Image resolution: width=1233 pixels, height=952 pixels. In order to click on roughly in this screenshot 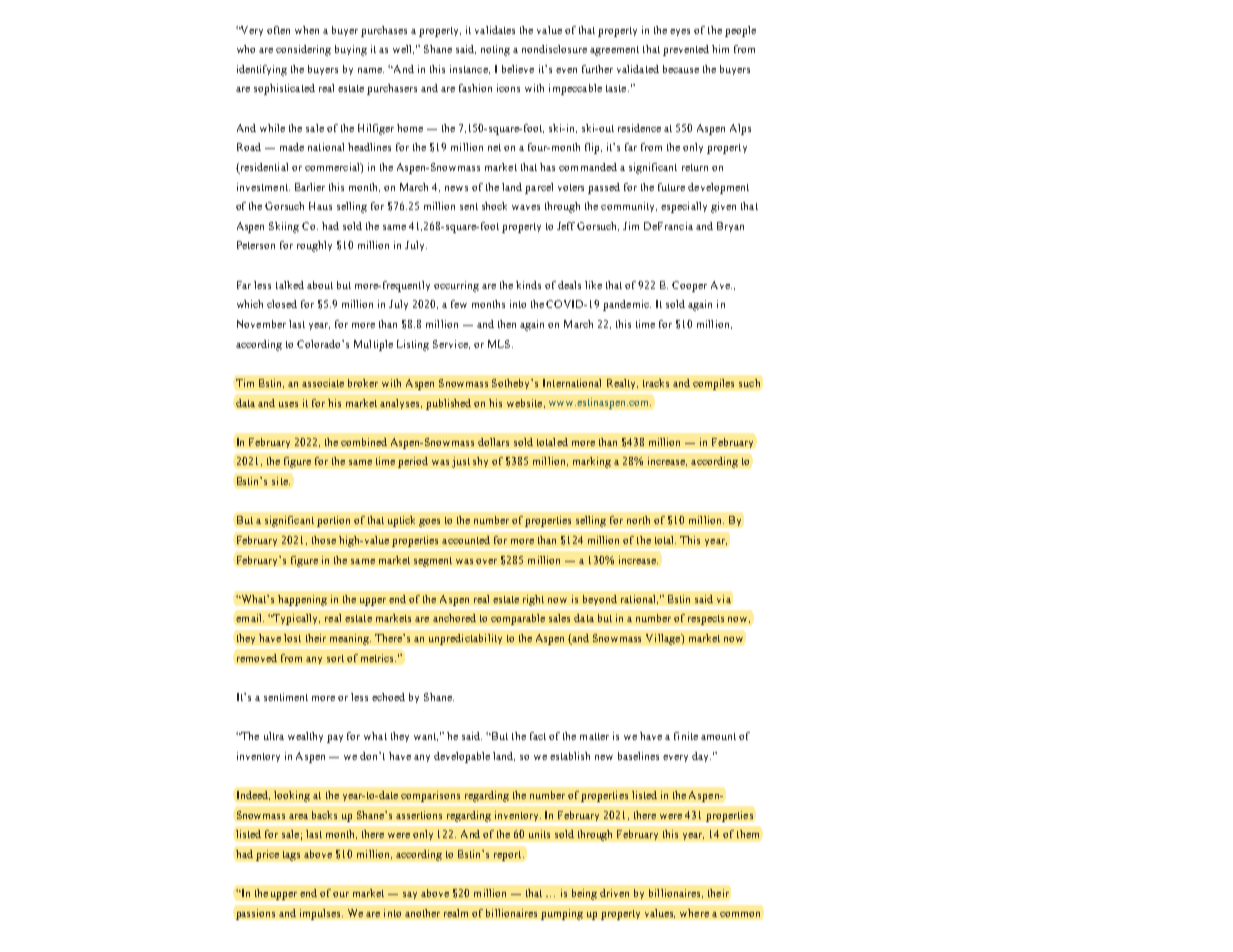, I will do `click(314, 246)`.
